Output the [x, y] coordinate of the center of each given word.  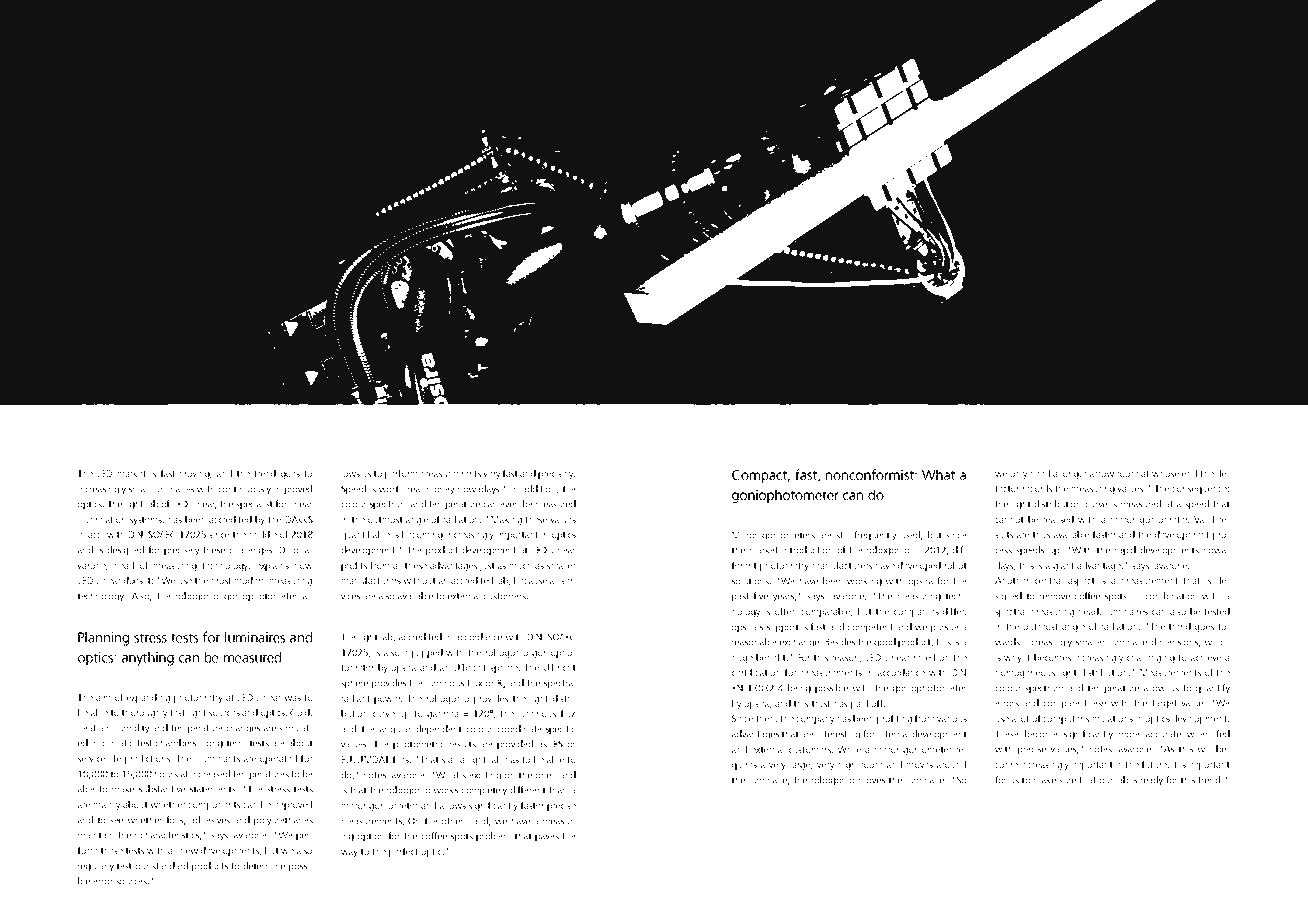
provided [515, 745]
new [189, 851]
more [1129, 735]
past [740, 597]
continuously [245, 490]
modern [250, 580]
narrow [1099, 474]
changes [243, 729]
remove [1055, 597]
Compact [761, 476]
